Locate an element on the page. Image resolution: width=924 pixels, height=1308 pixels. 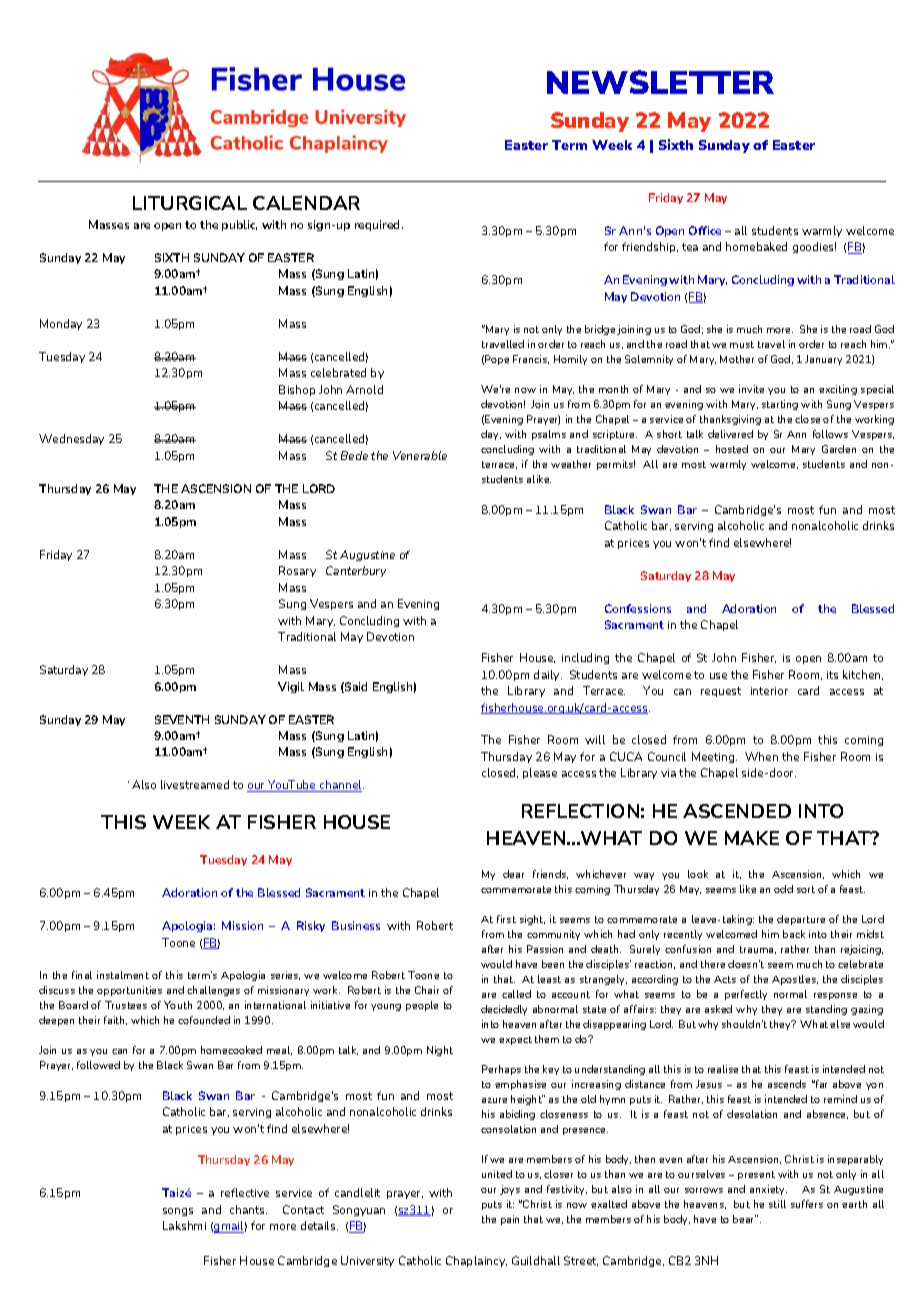
pain is located at coordinates (510, 1220).
